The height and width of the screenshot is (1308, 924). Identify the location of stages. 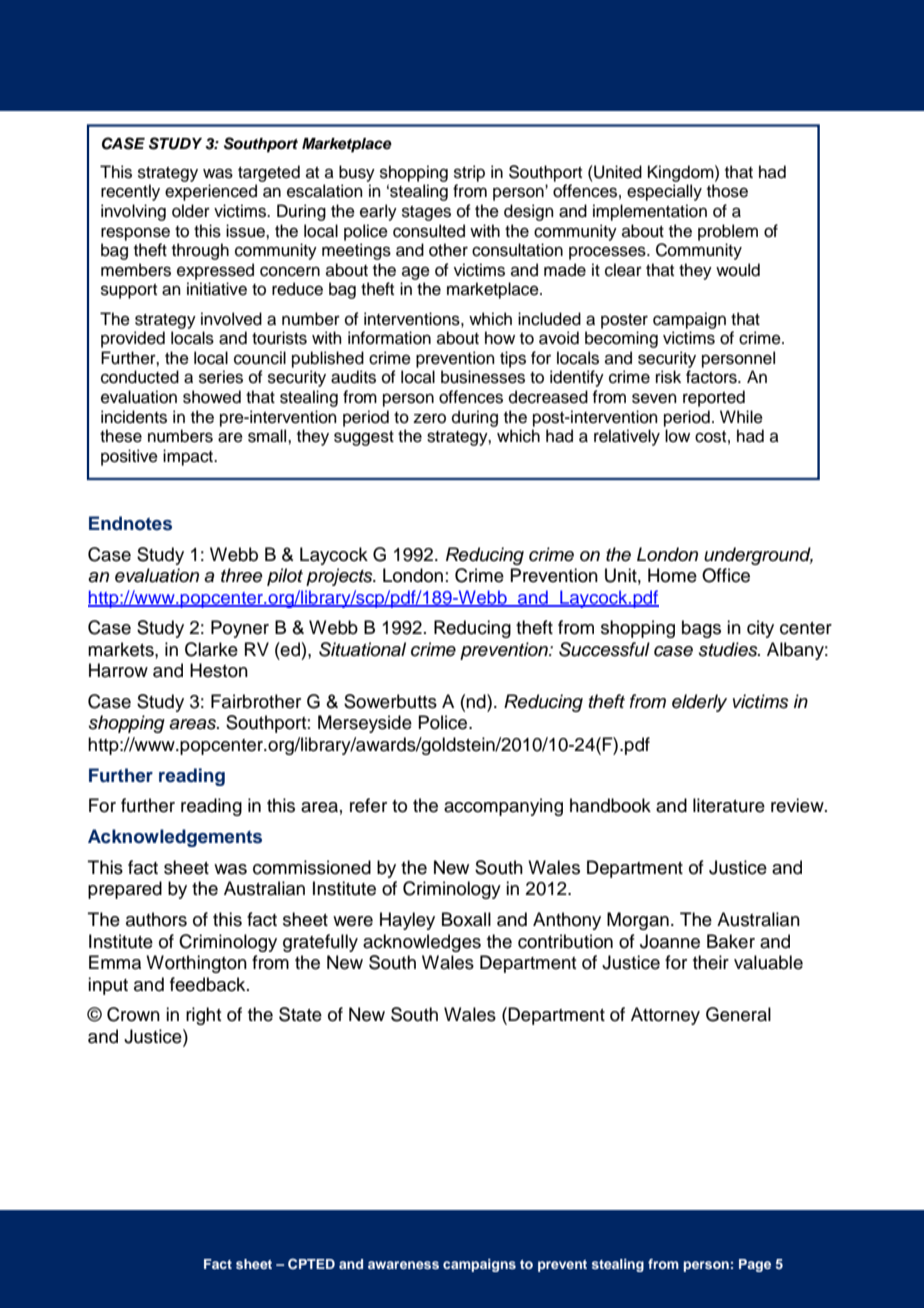
(426, 213).
